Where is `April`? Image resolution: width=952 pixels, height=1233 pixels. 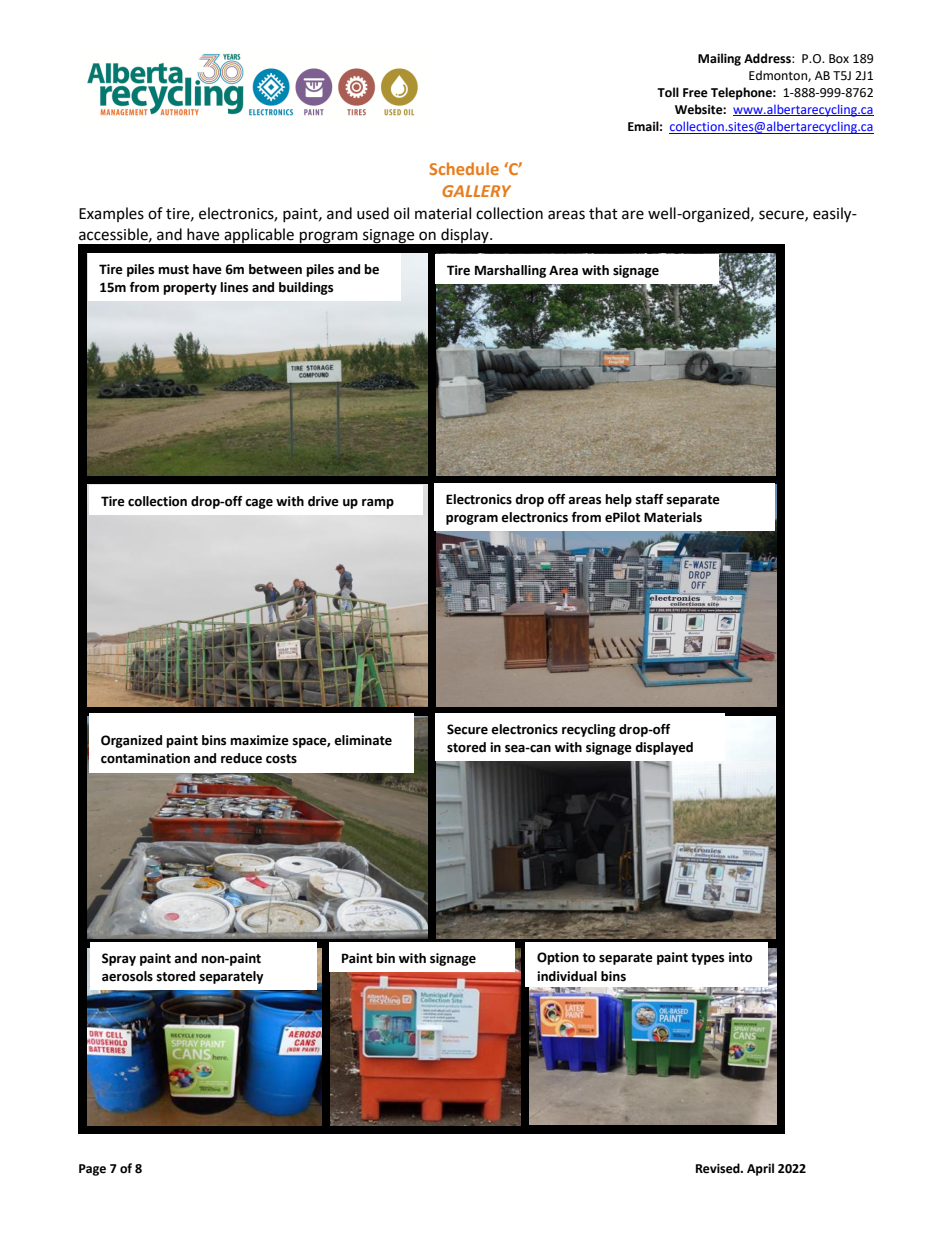
April is located at coordinates (760, 1169).
